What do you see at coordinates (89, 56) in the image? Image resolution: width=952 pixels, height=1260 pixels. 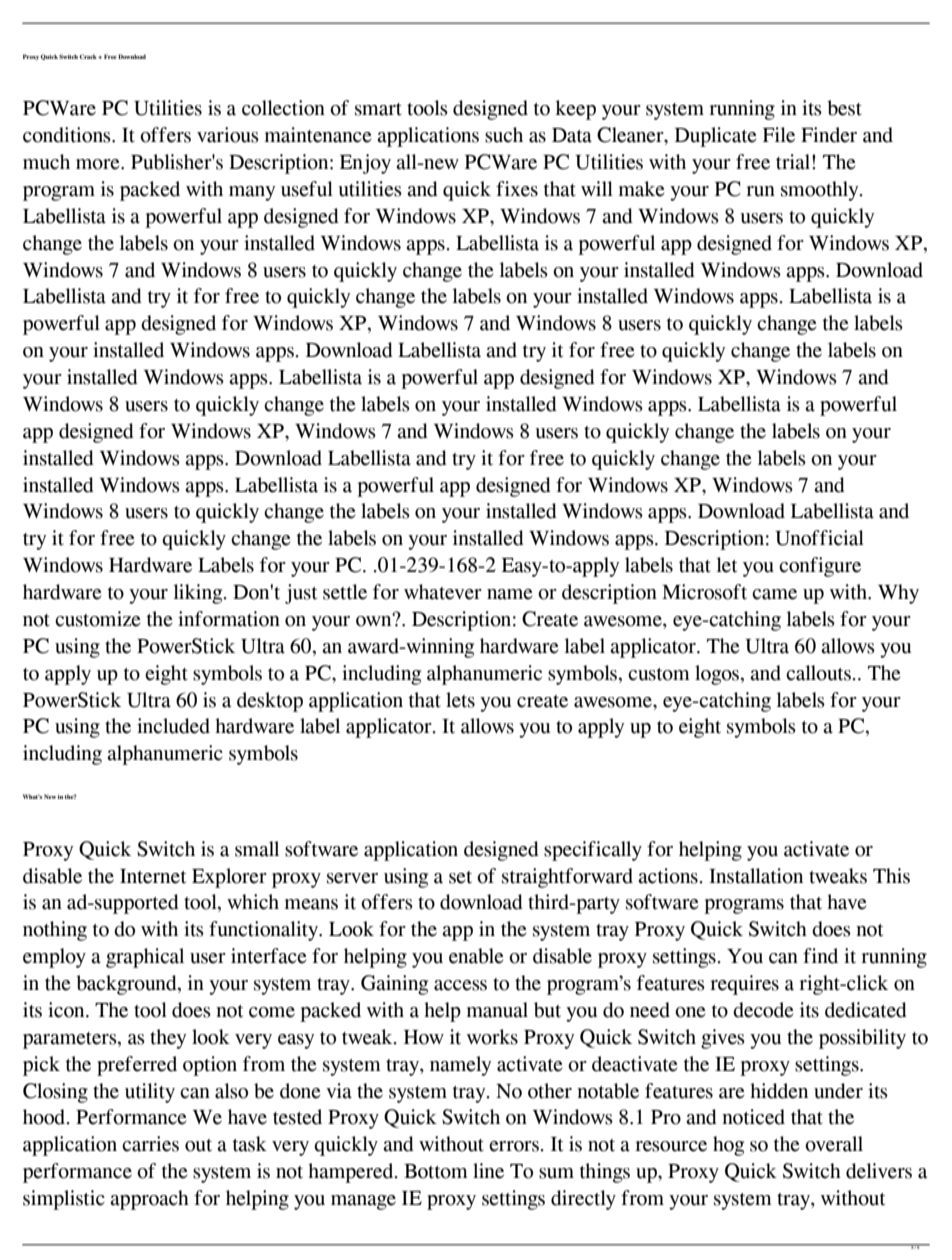 I see `Crack` at bounding box center [89, 56].
